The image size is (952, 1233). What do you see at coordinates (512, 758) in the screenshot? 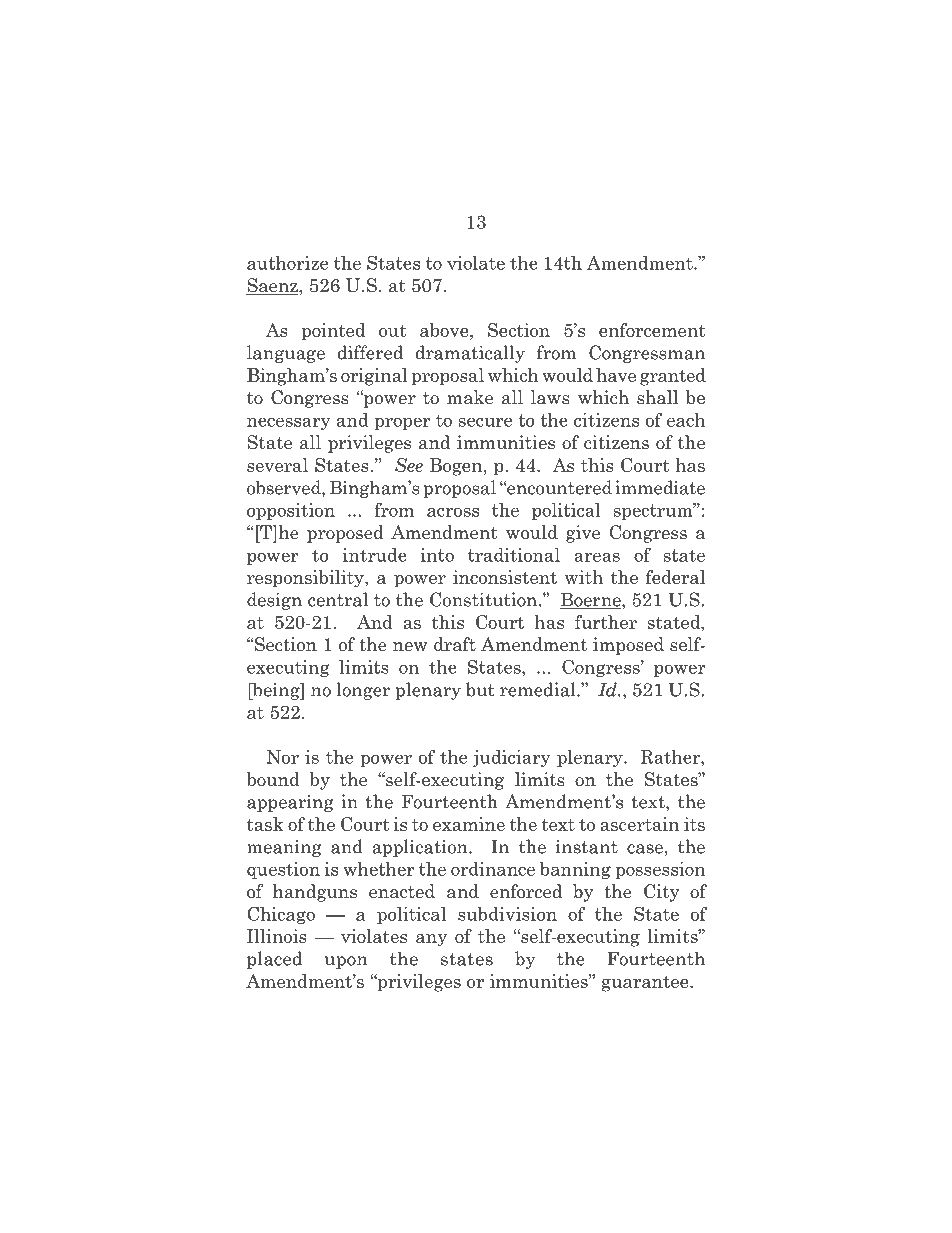
I see `judiciary` at bounding box center [512, 758].
